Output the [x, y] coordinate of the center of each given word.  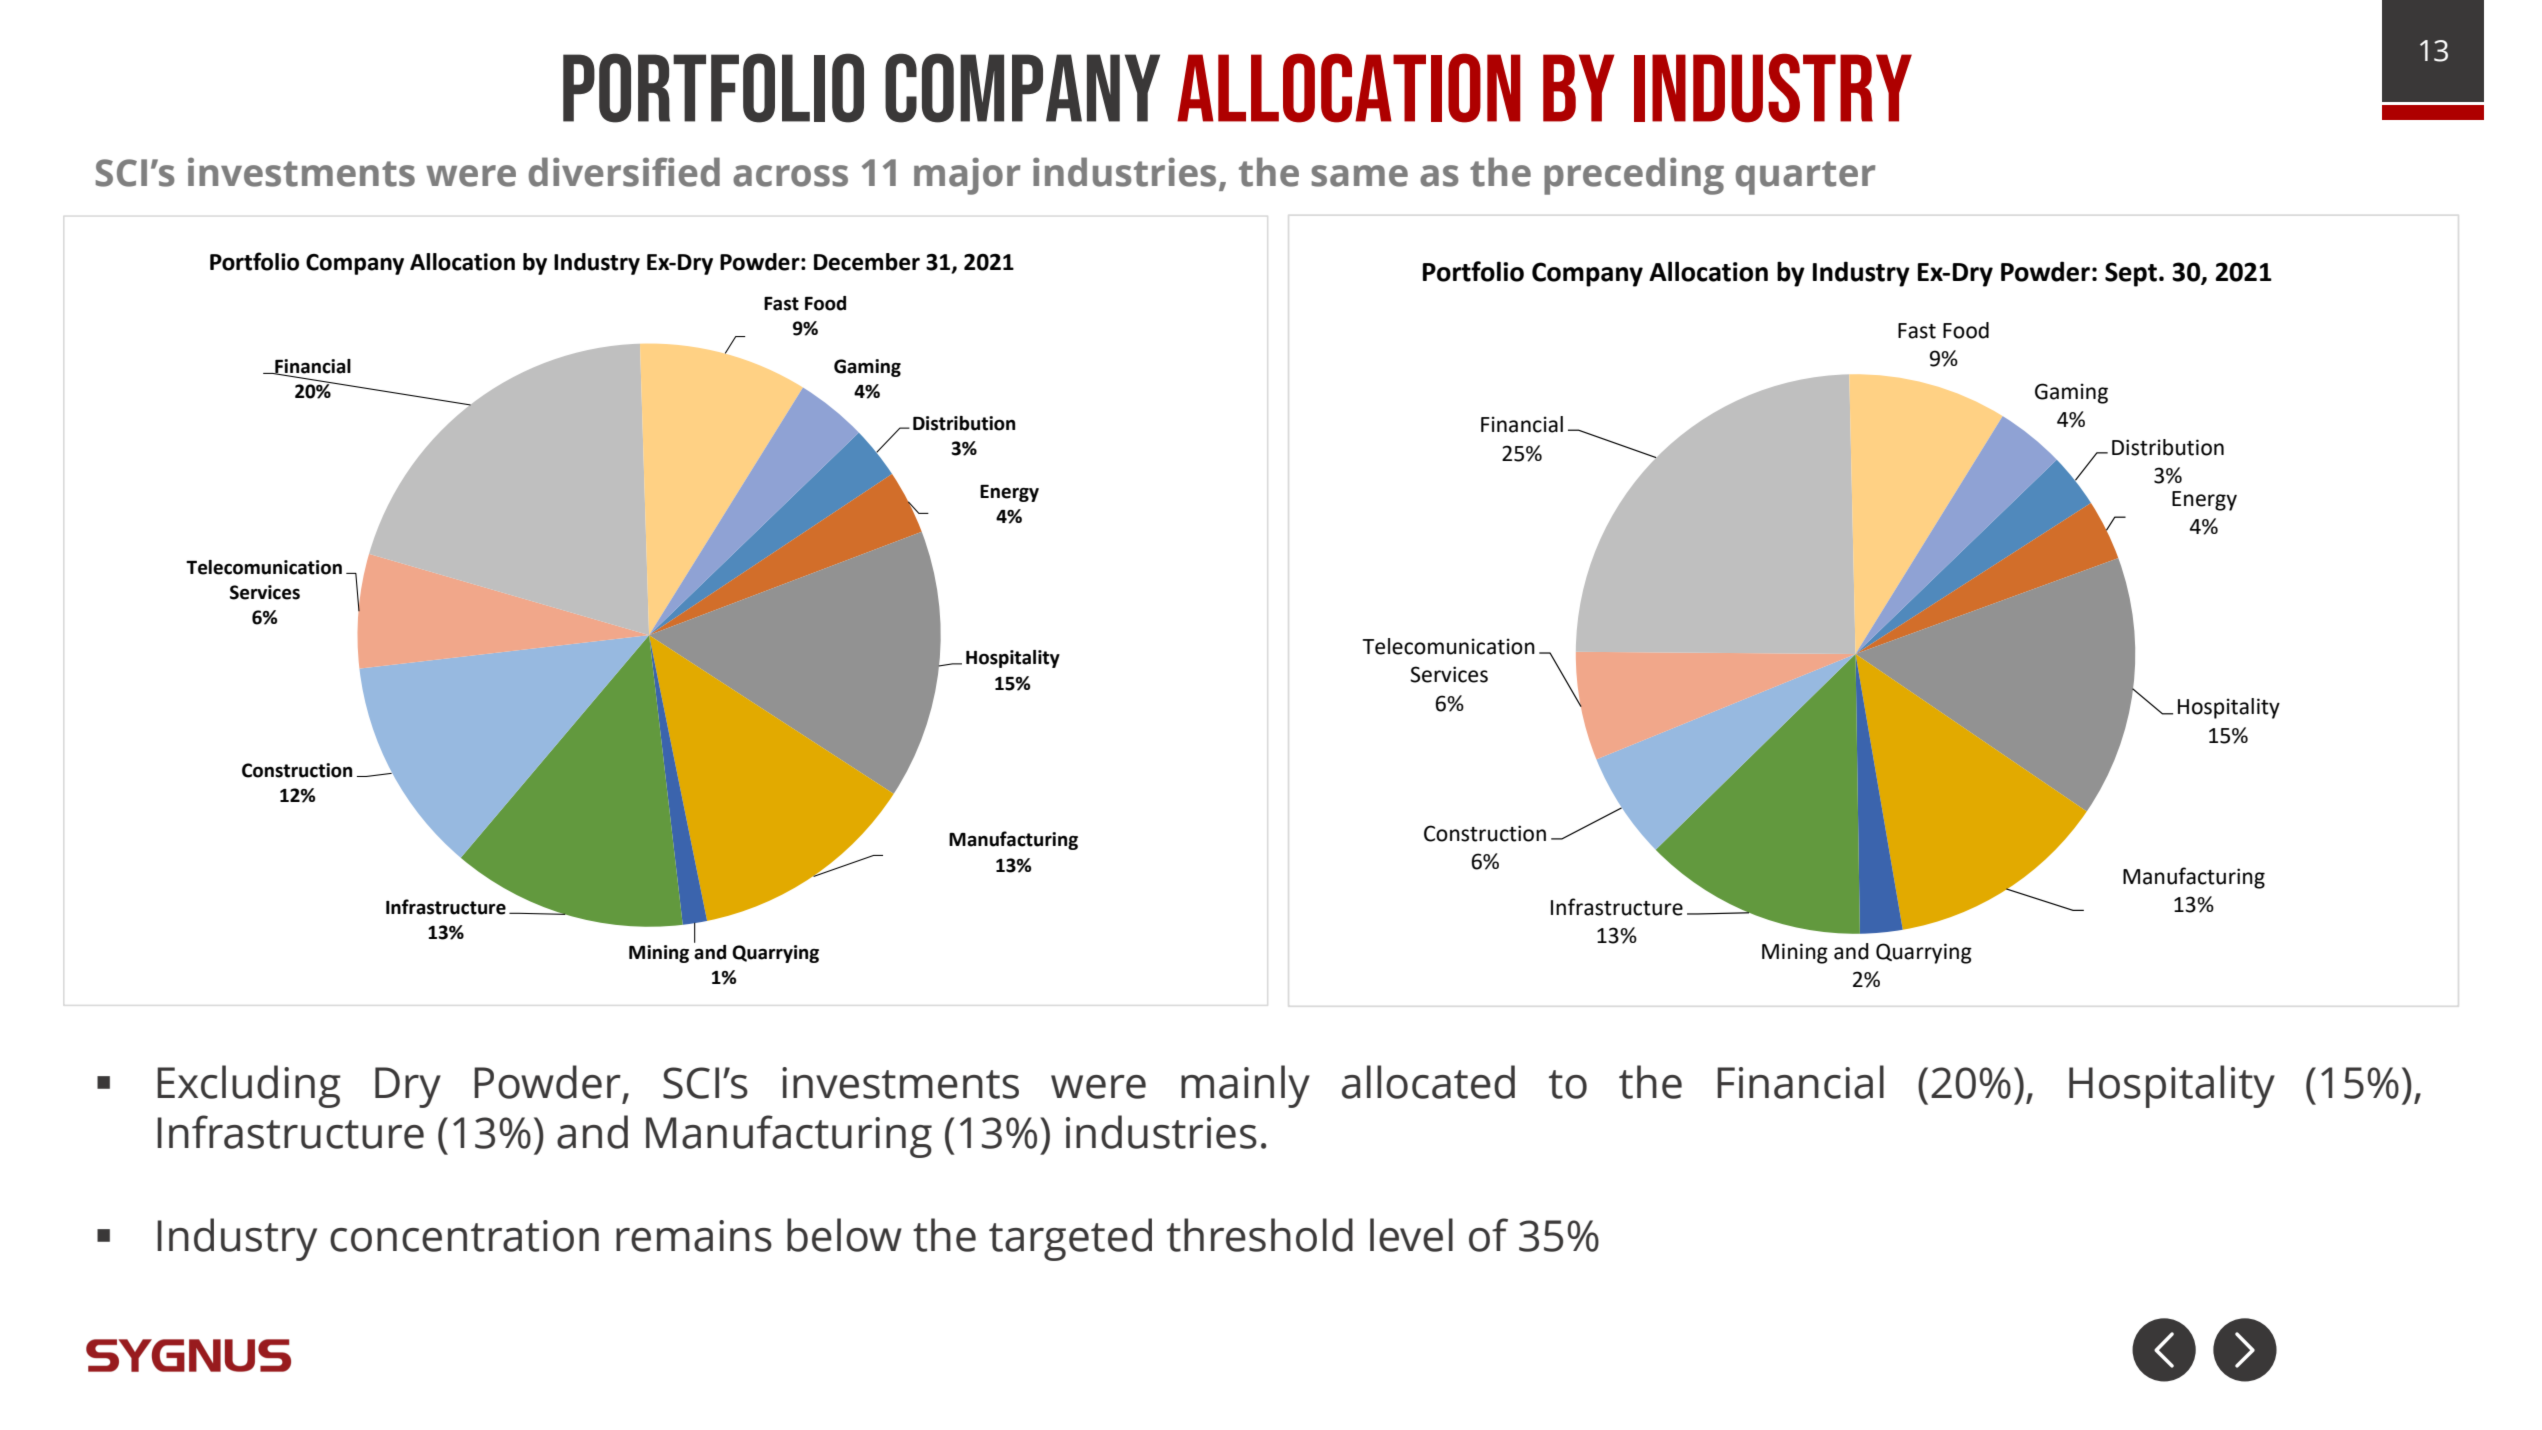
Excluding [249, 1086]
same [1360, 176]
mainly [1245, 1086]
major [967, 176]
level [1411, 1235]
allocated [1428, 1082]
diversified [624, 172]
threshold [1260, 1235]
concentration [464, 1236]
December [867, 262]
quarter [1805, 178]
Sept [2131, 274]
